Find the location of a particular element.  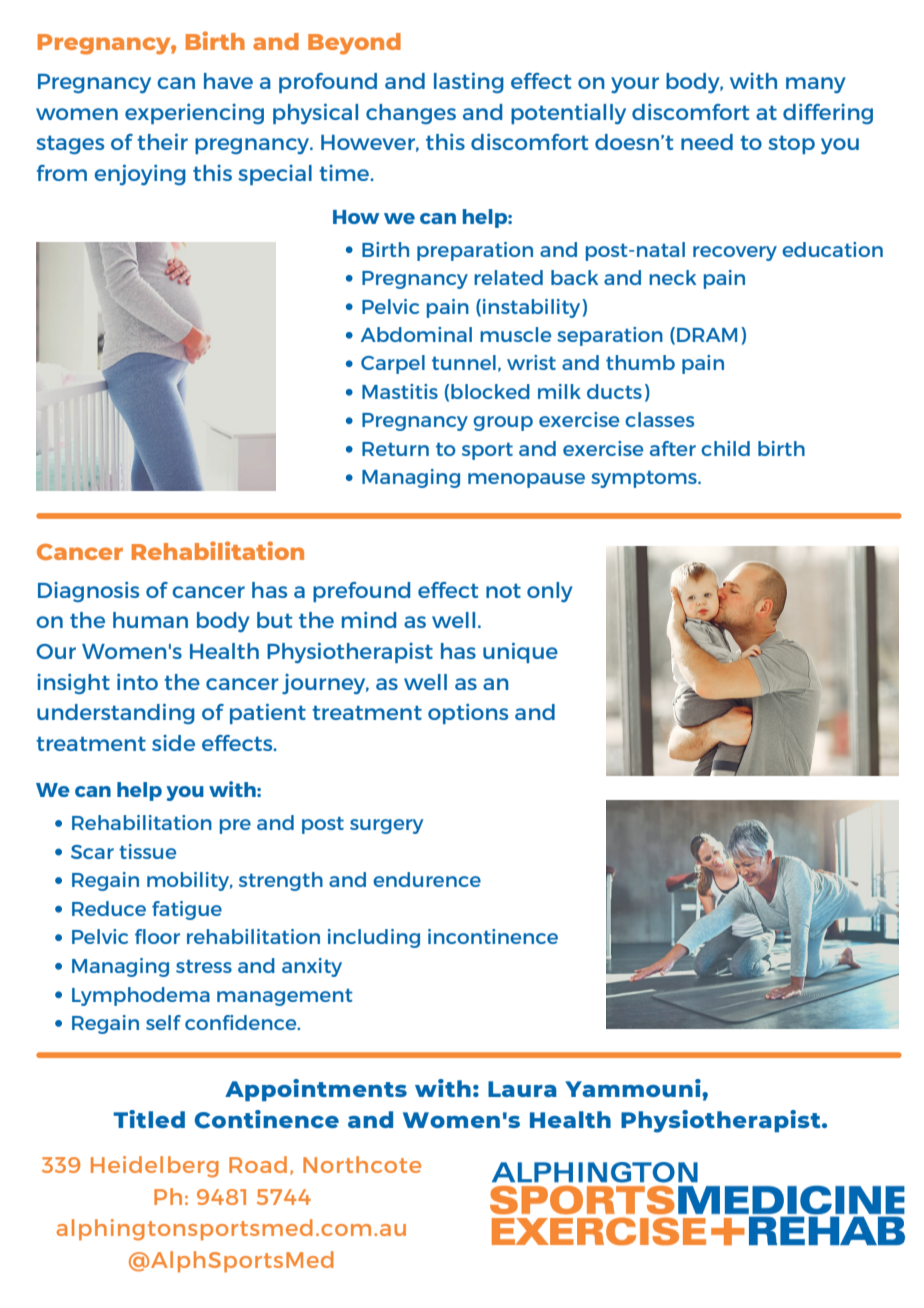

lasting is located at coordinates (469, 82).
